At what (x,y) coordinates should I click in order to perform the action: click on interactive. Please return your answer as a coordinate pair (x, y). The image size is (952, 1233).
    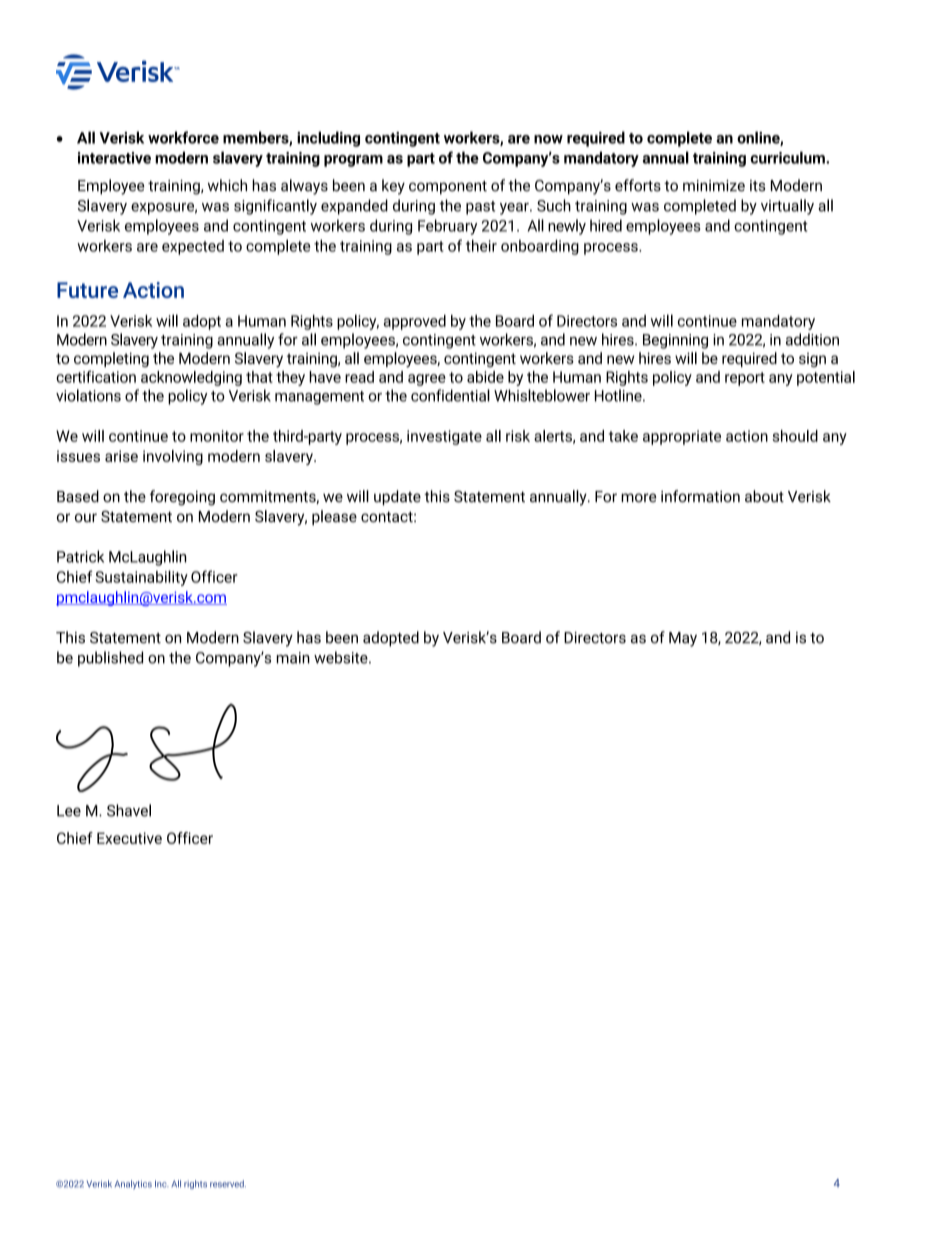
    Looking at the image, I should click on (114, 158).
